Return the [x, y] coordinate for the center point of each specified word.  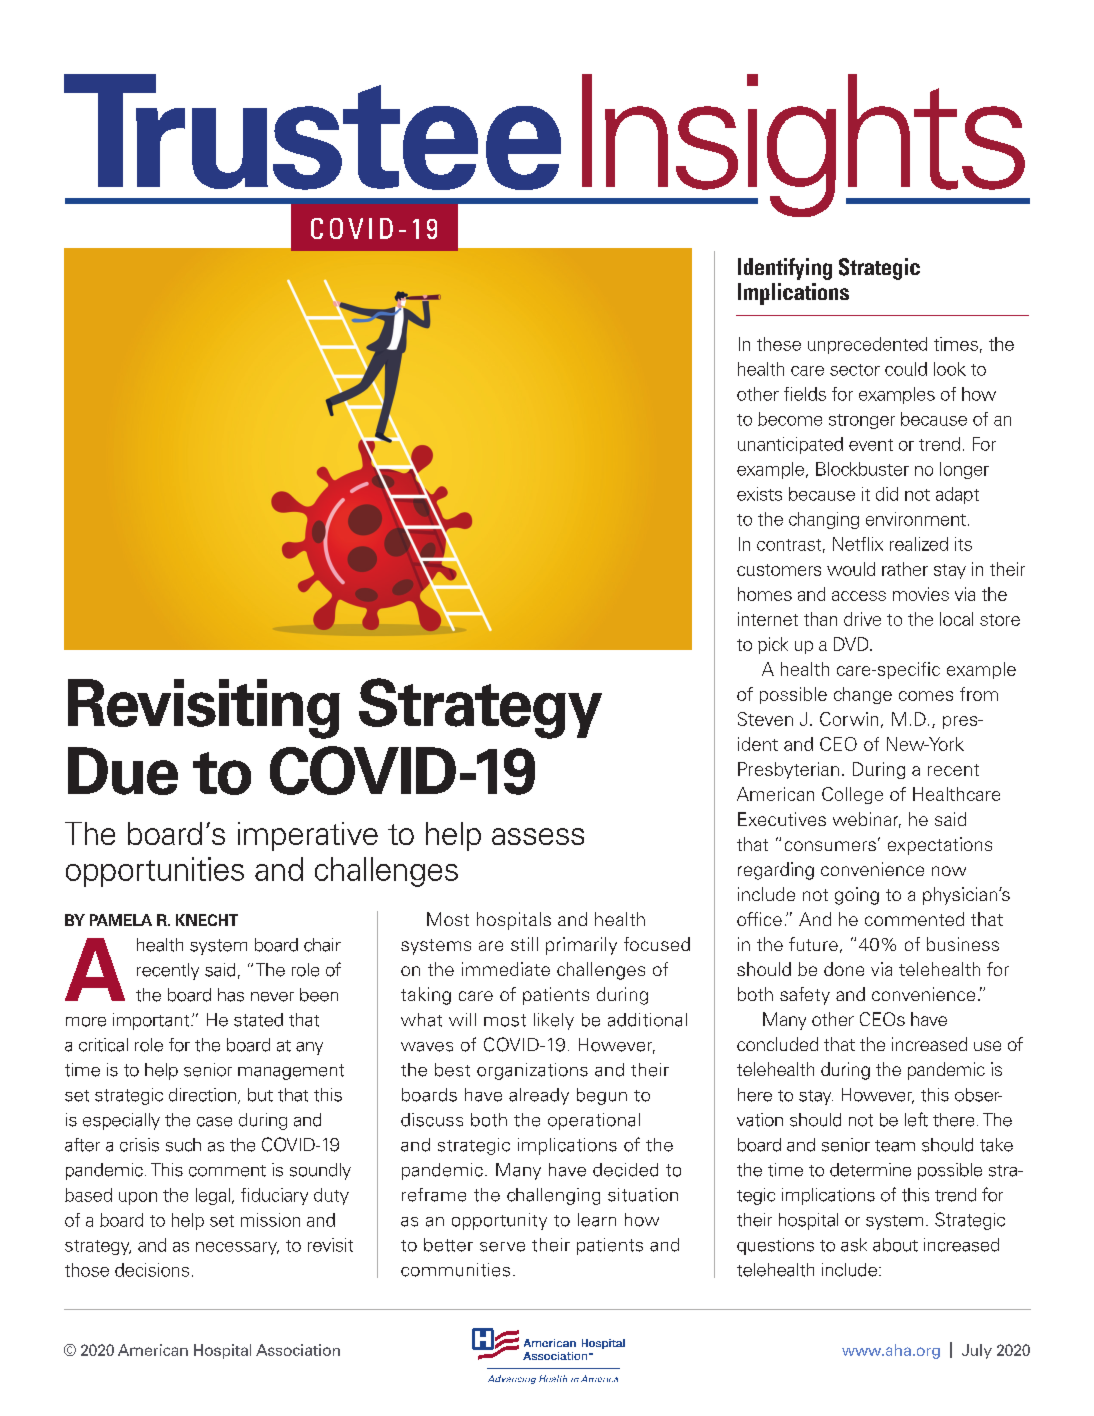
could [906, 369]
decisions [152, 1270]
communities [455, 1270]
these [779, 344]
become [790, 419]
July [977, 1351]
